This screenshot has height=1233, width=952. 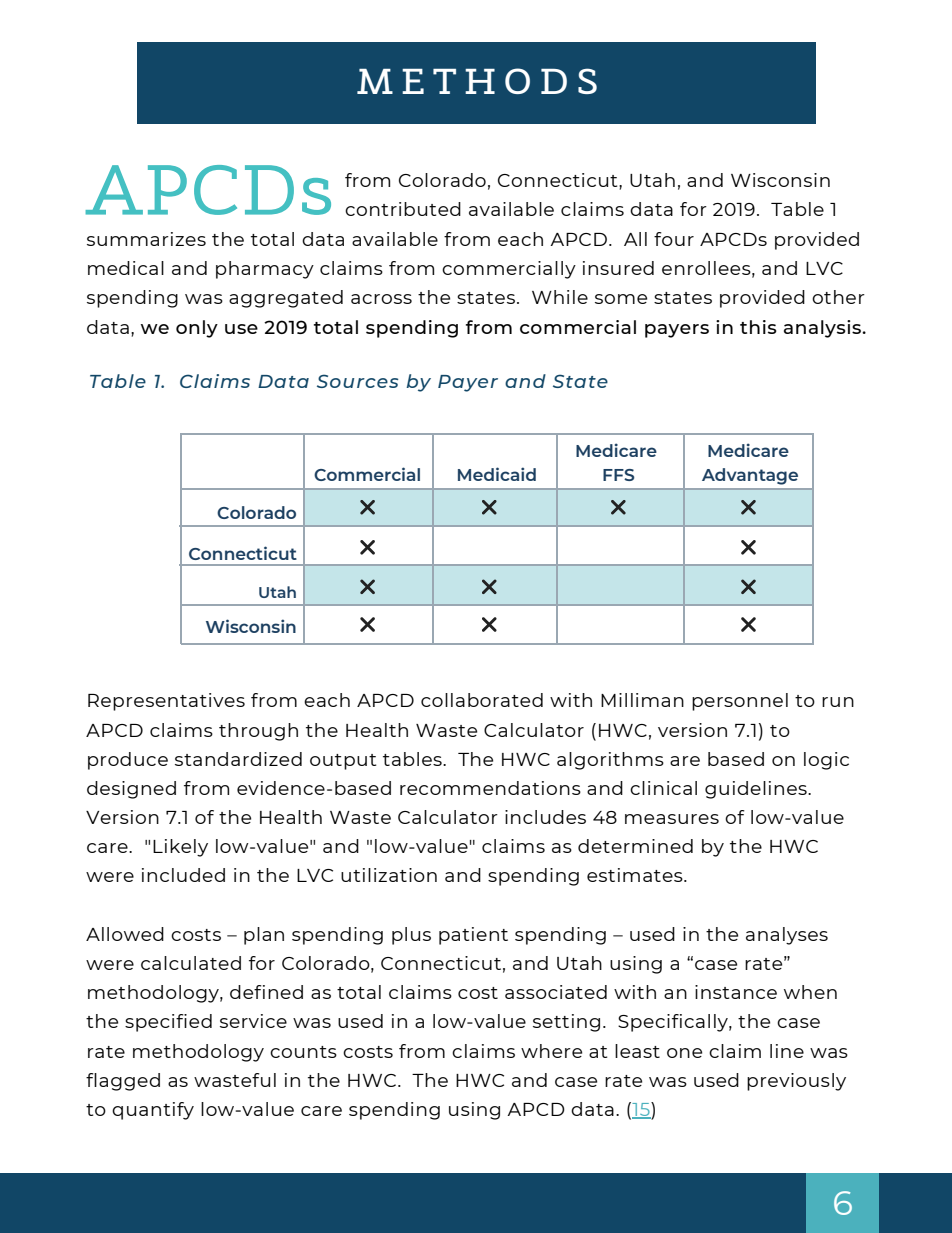 What do you see at coordinates (403, 209) in the screenshot?
I see `contributed` at bounding box center [403, 209].
